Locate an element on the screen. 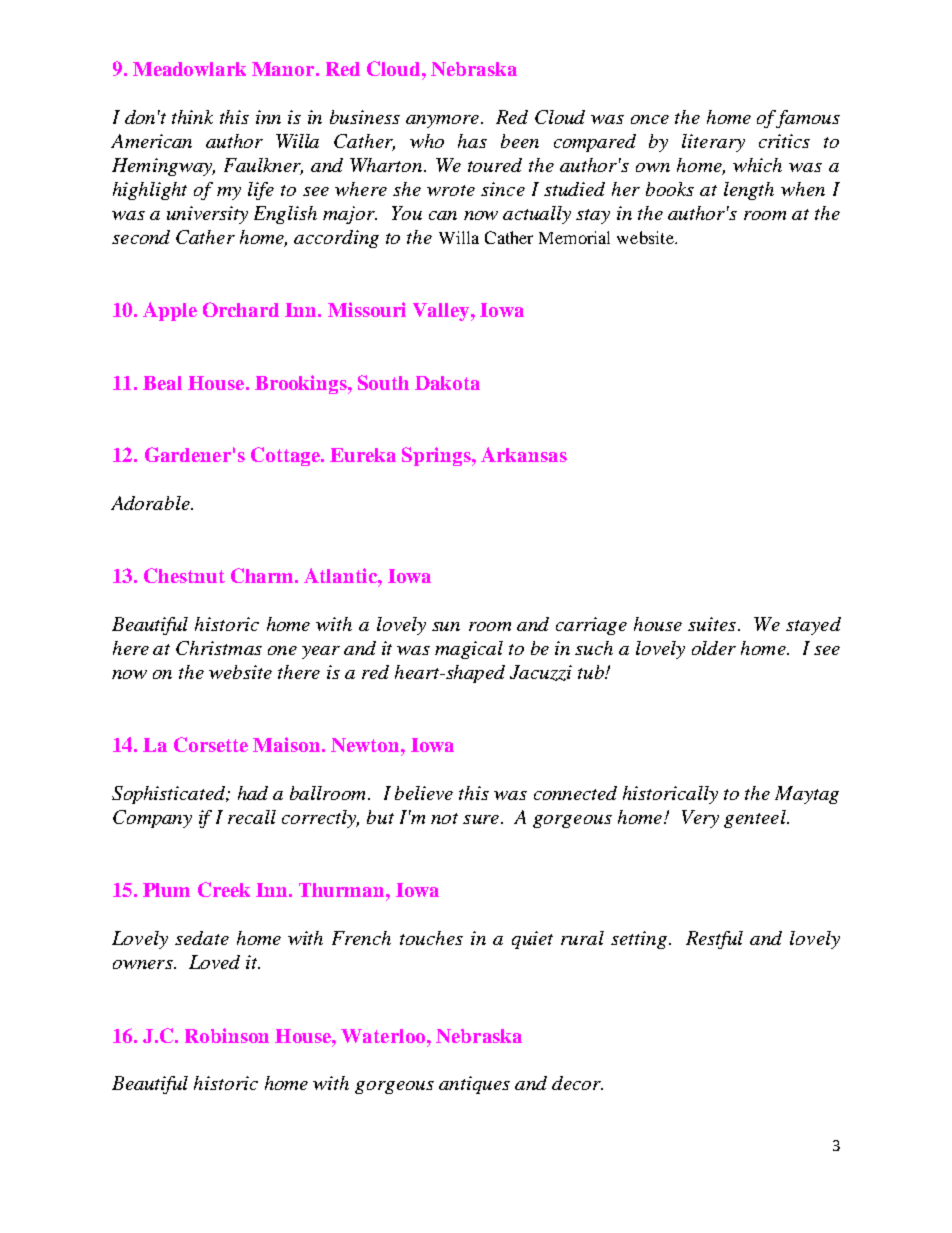 Image resolution: width=952 pixels, height=1233 pixels. had is located at coordinates (253, 793).
